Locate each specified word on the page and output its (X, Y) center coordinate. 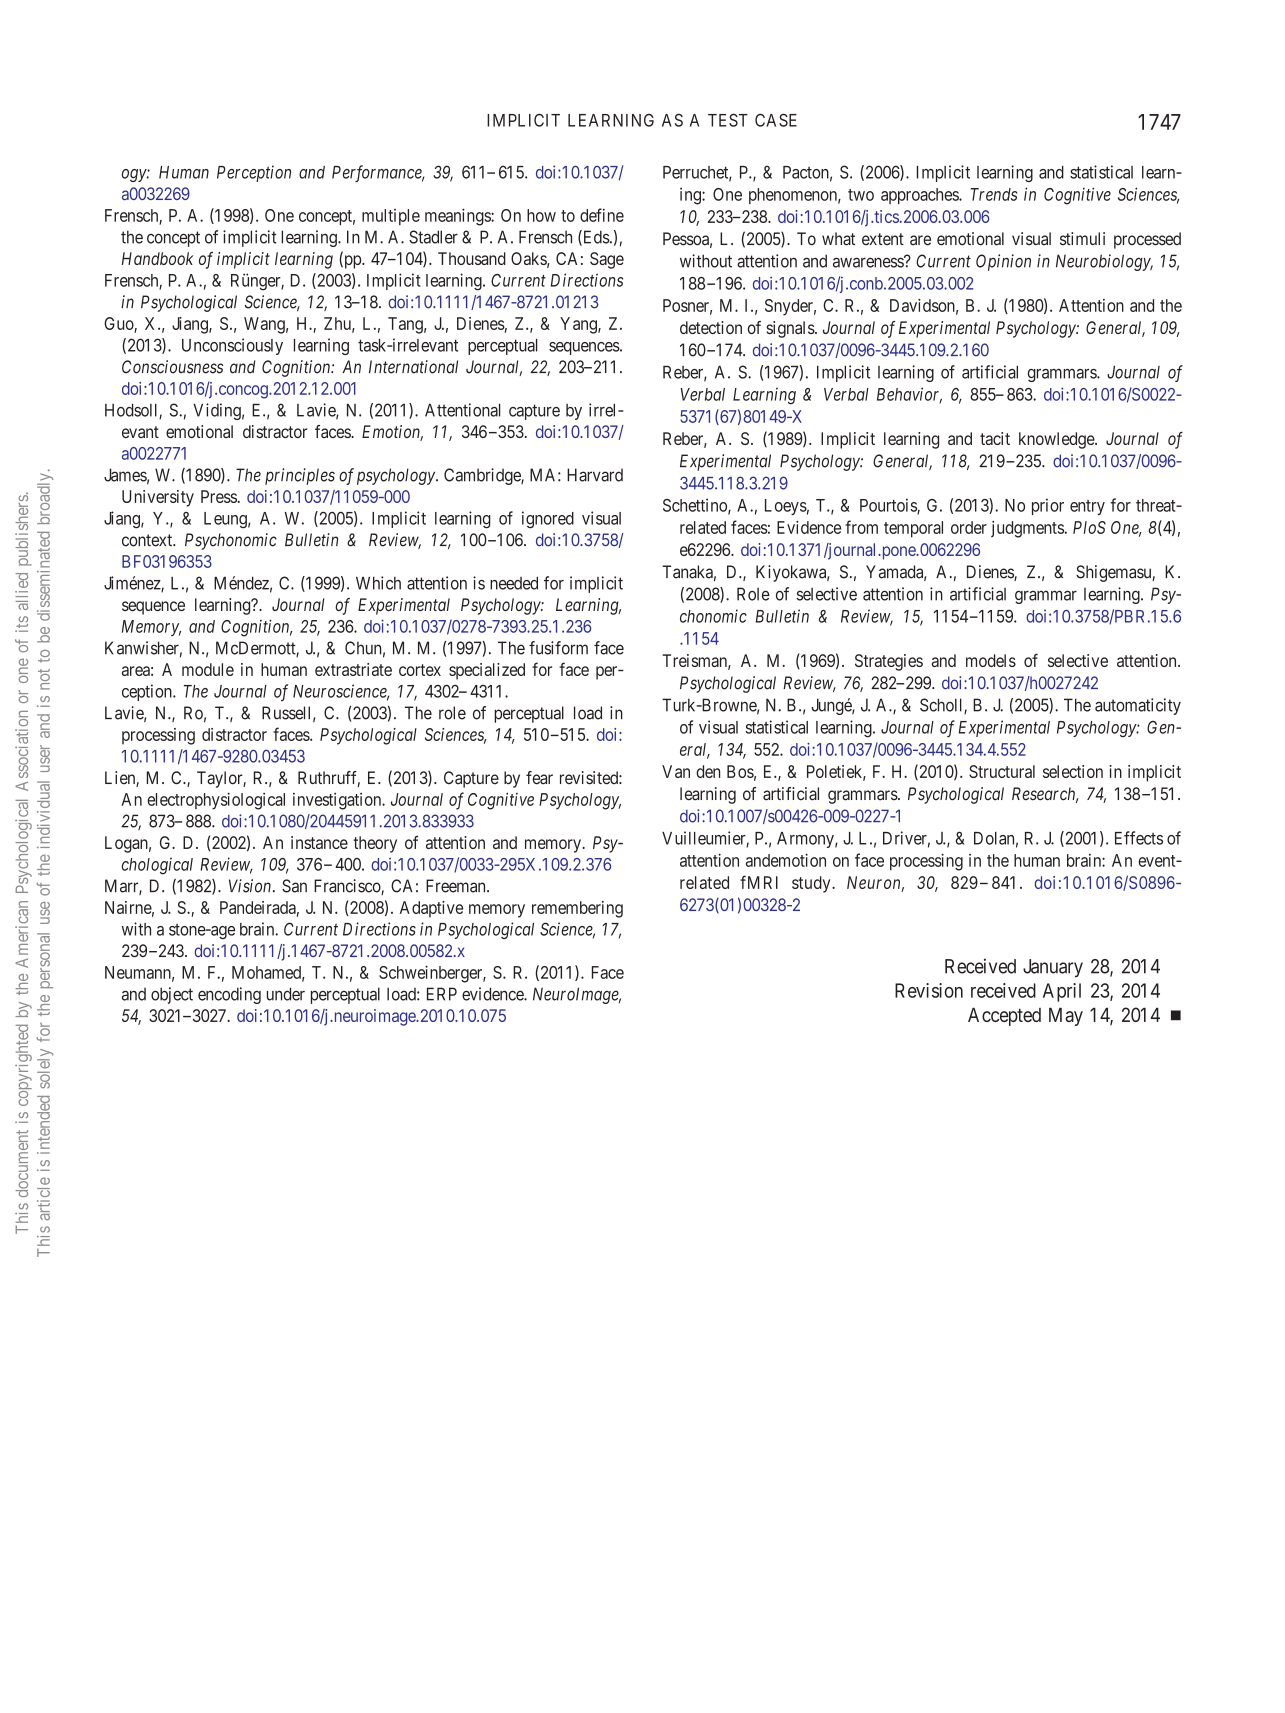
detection (711, 327)
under (286, 994)
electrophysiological (216, 801)
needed (514, 583)
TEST (728, 120)
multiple (391, 217)
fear (539, 778)
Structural (1002, 771)
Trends (994, 194)
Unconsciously (232, 346)
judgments (1027, 529)
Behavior (909, 395)
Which (378, 583)
